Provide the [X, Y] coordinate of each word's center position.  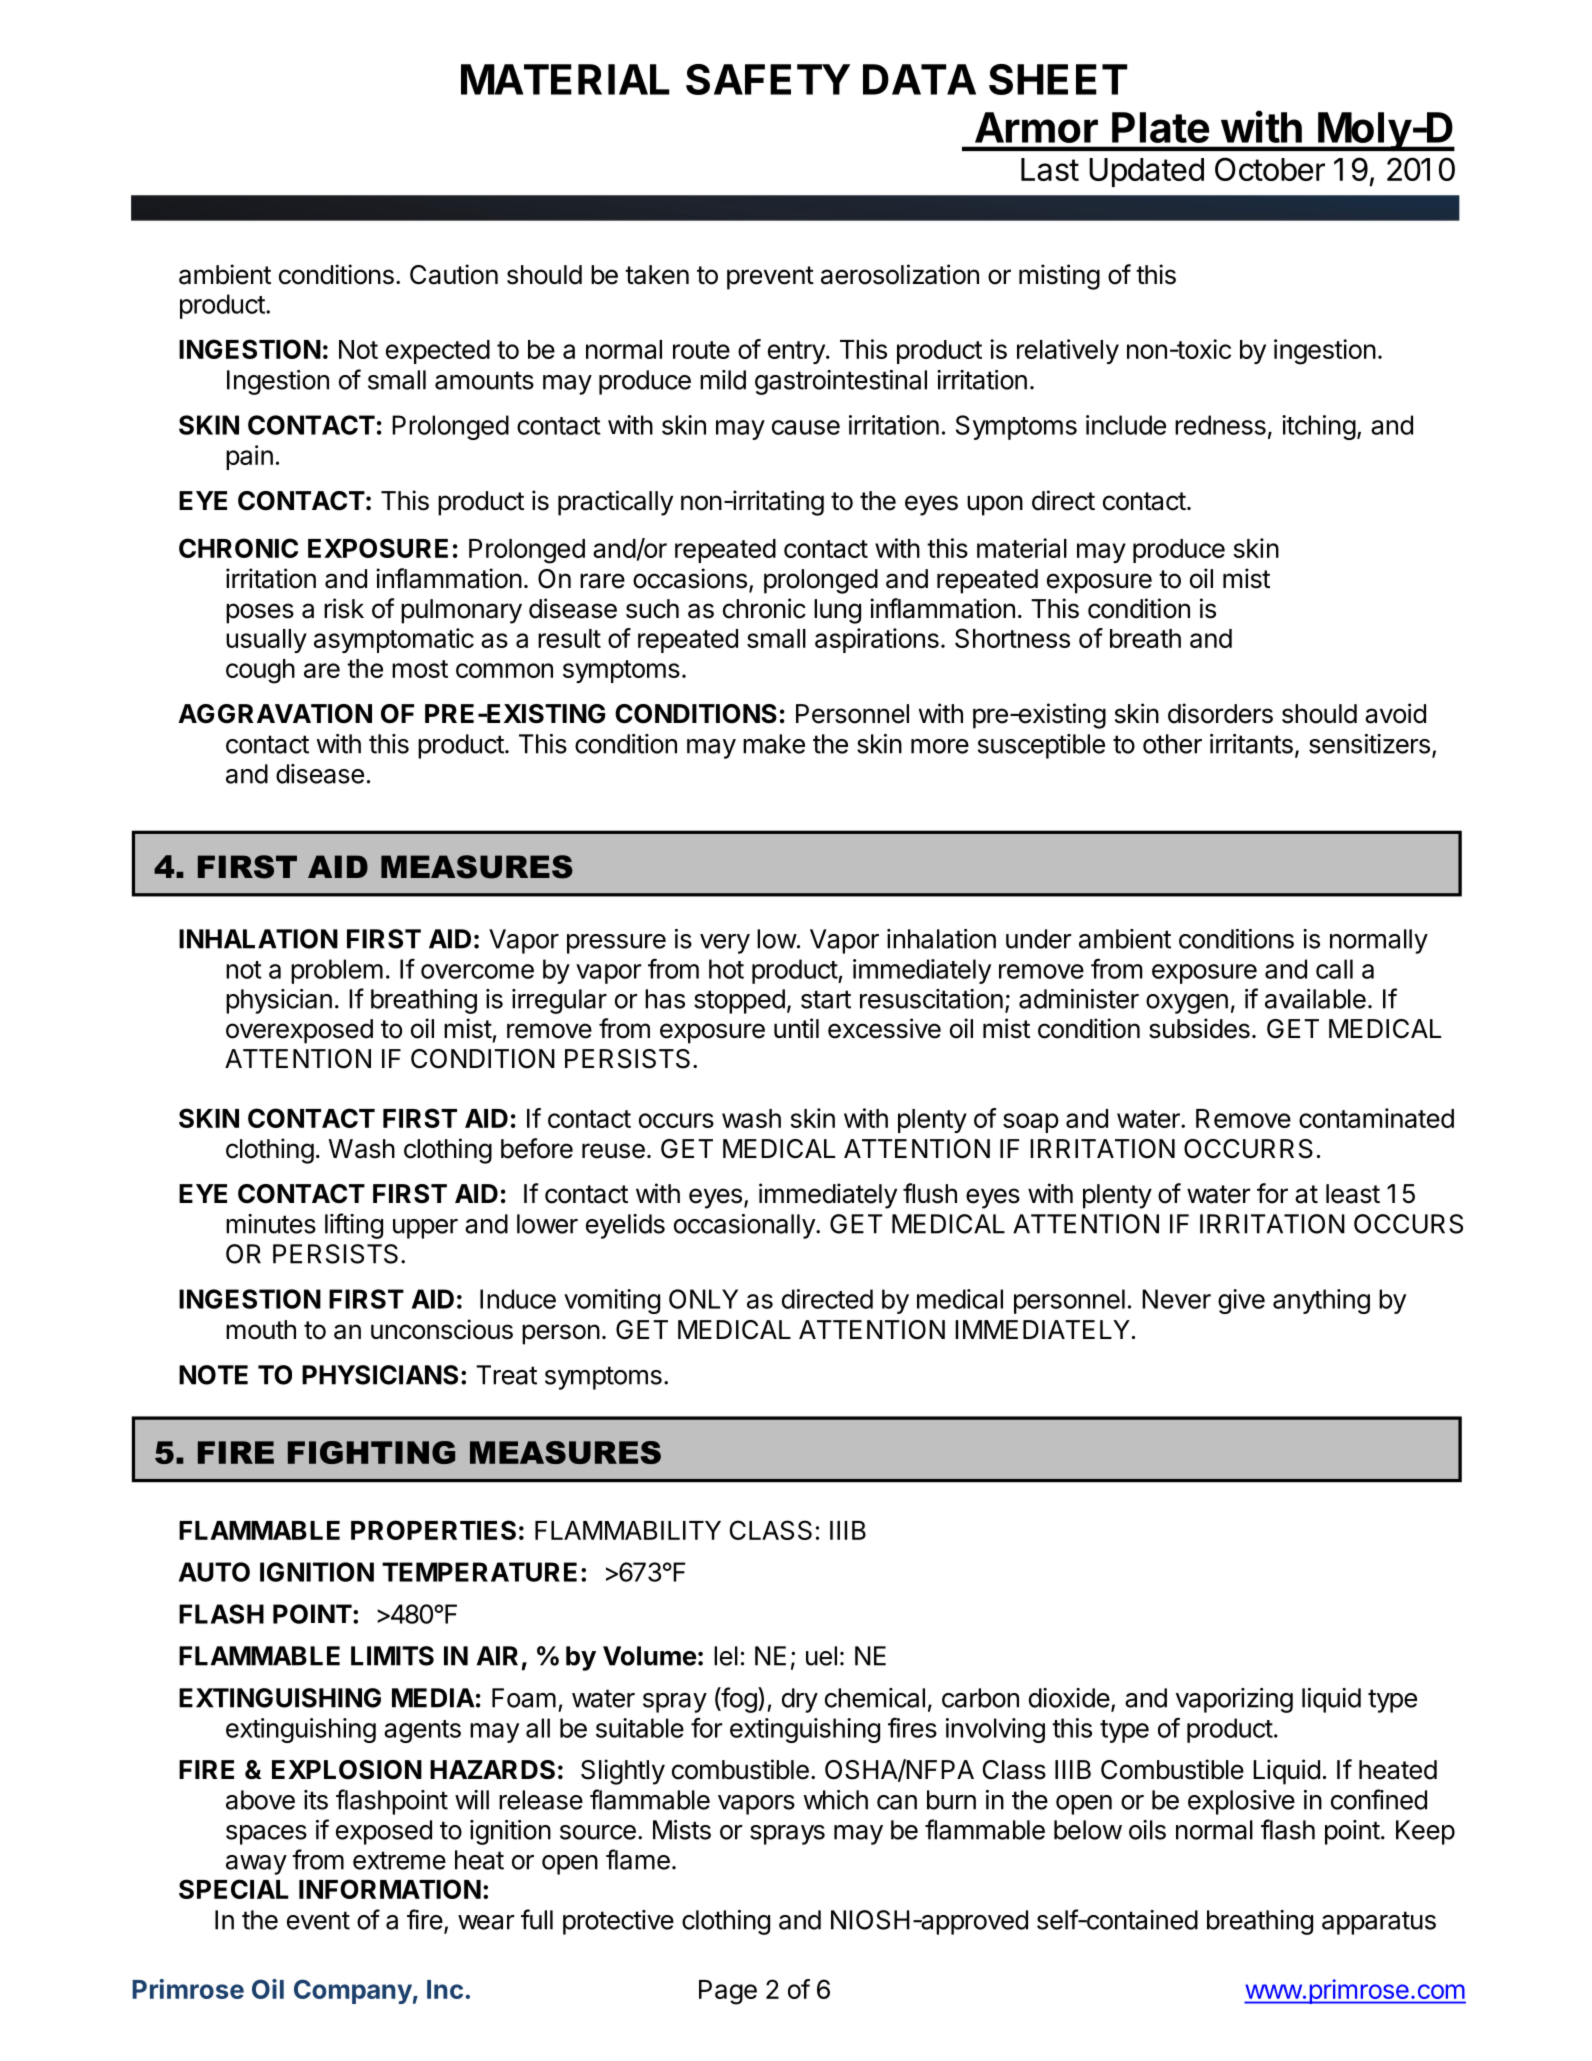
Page [728, 1992]
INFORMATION [390, 1889]
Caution [454, 274]
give [1241, 1301]
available [1315, 999]
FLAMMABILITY [628, 1530]
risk [344, 608]
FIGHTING [371, 1452]
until [796, 1028]
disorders [1220, 713]
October [1270, 169]
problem [337, 971]
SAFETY [768, 79]
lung [837, 611]
